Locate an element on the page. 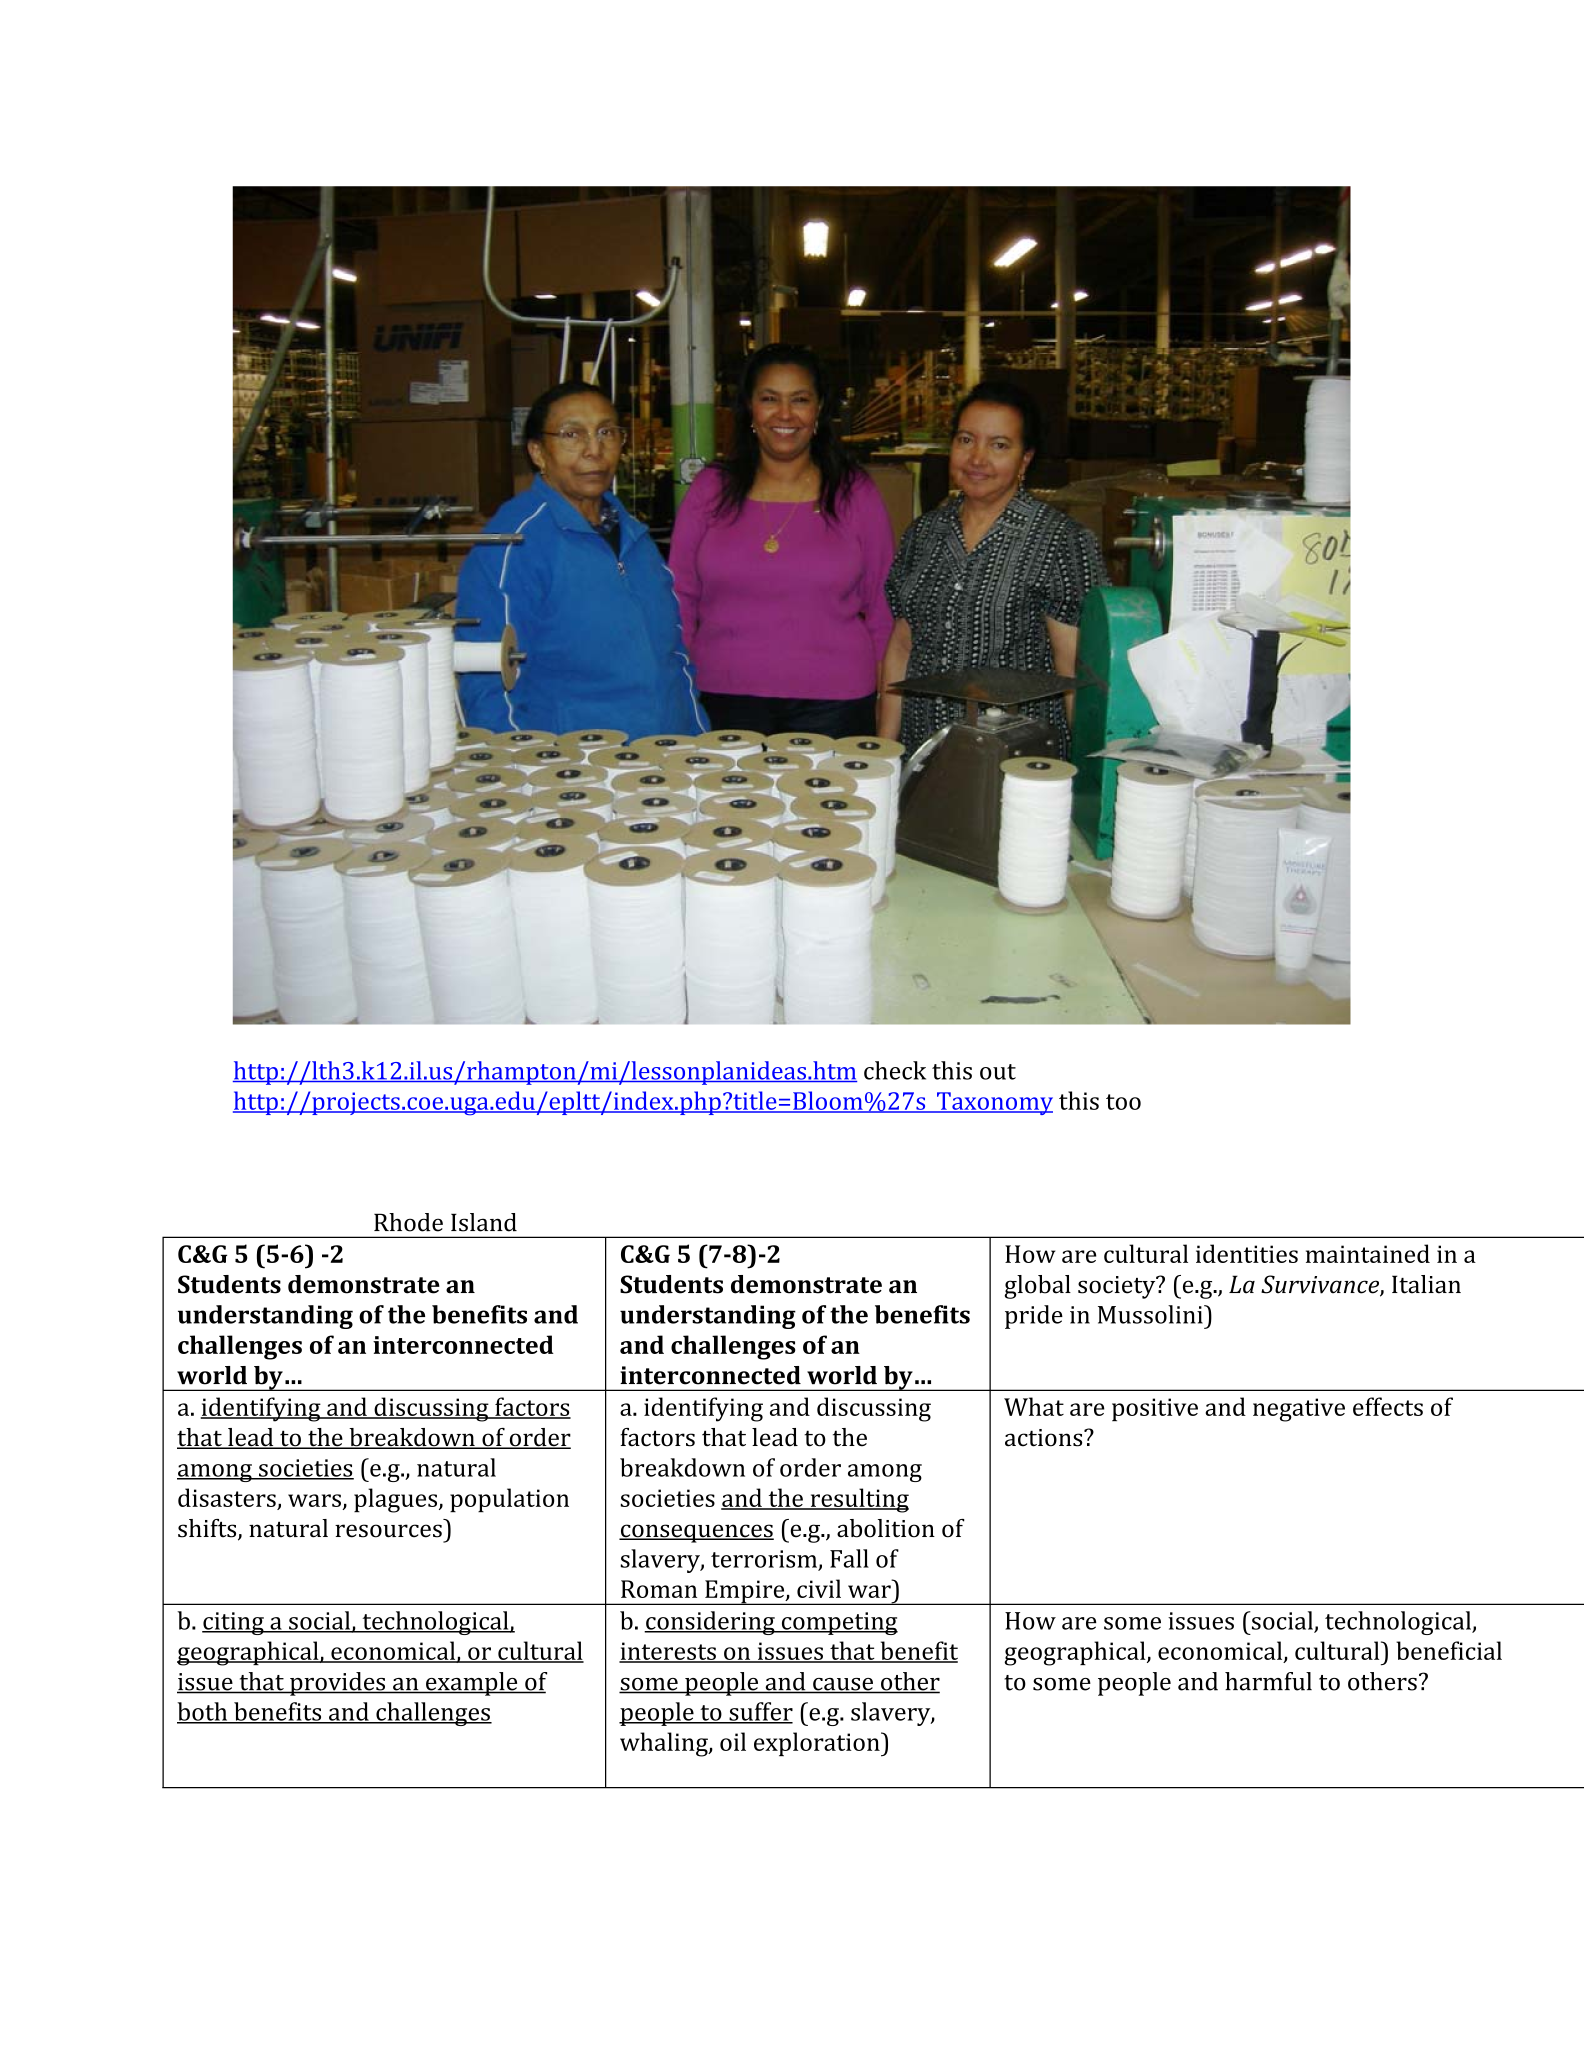 The width and height of the image is (1584, 2050). pride is located at coordinates (1034, 1317).
